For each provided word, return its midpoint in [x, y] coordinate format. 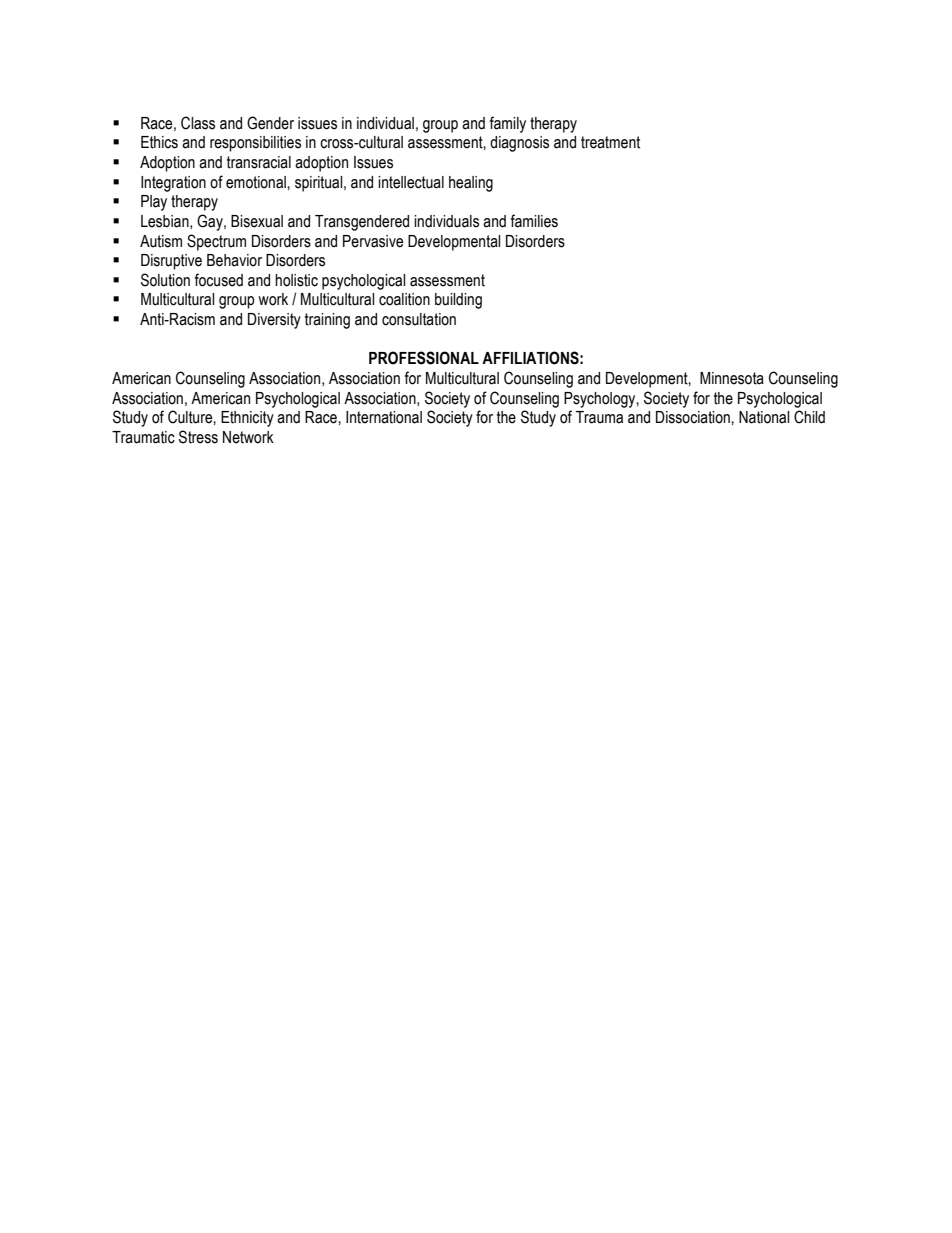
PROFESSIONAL [424, 358]
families [534, 221]
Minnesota [732, 378]
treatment [610, 142]
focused [219, 280]
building [458, 301]
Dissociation [694, 417]
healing [471, 184]
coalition [404, 299]
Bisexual [257, 221]
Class [198, 123]
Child [809, 417]
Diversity [274, 321]
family [508, 124]
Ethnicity [247, 419]
